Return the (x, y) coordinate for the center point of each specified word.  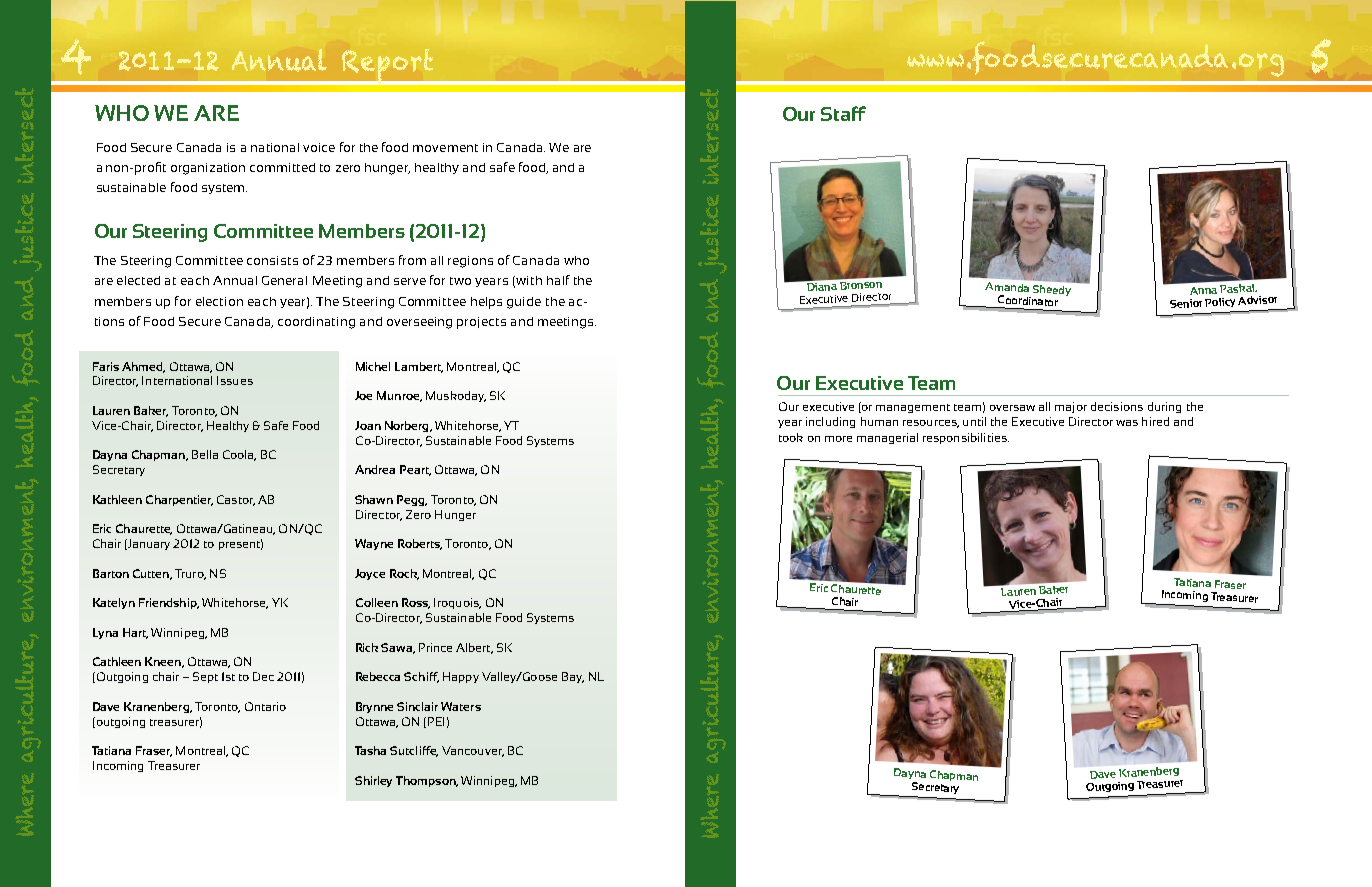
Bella (205, 454)
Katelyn (114, 603)
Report (388, 67)
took (791, 437)
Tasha (370, 750)
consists (272, 260)
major (1071, 407)
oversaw (1012, 408)
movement (445, 148)
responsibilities (966, 438)
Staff (843, 113)
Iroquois (457, 603)
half (558, 280)
